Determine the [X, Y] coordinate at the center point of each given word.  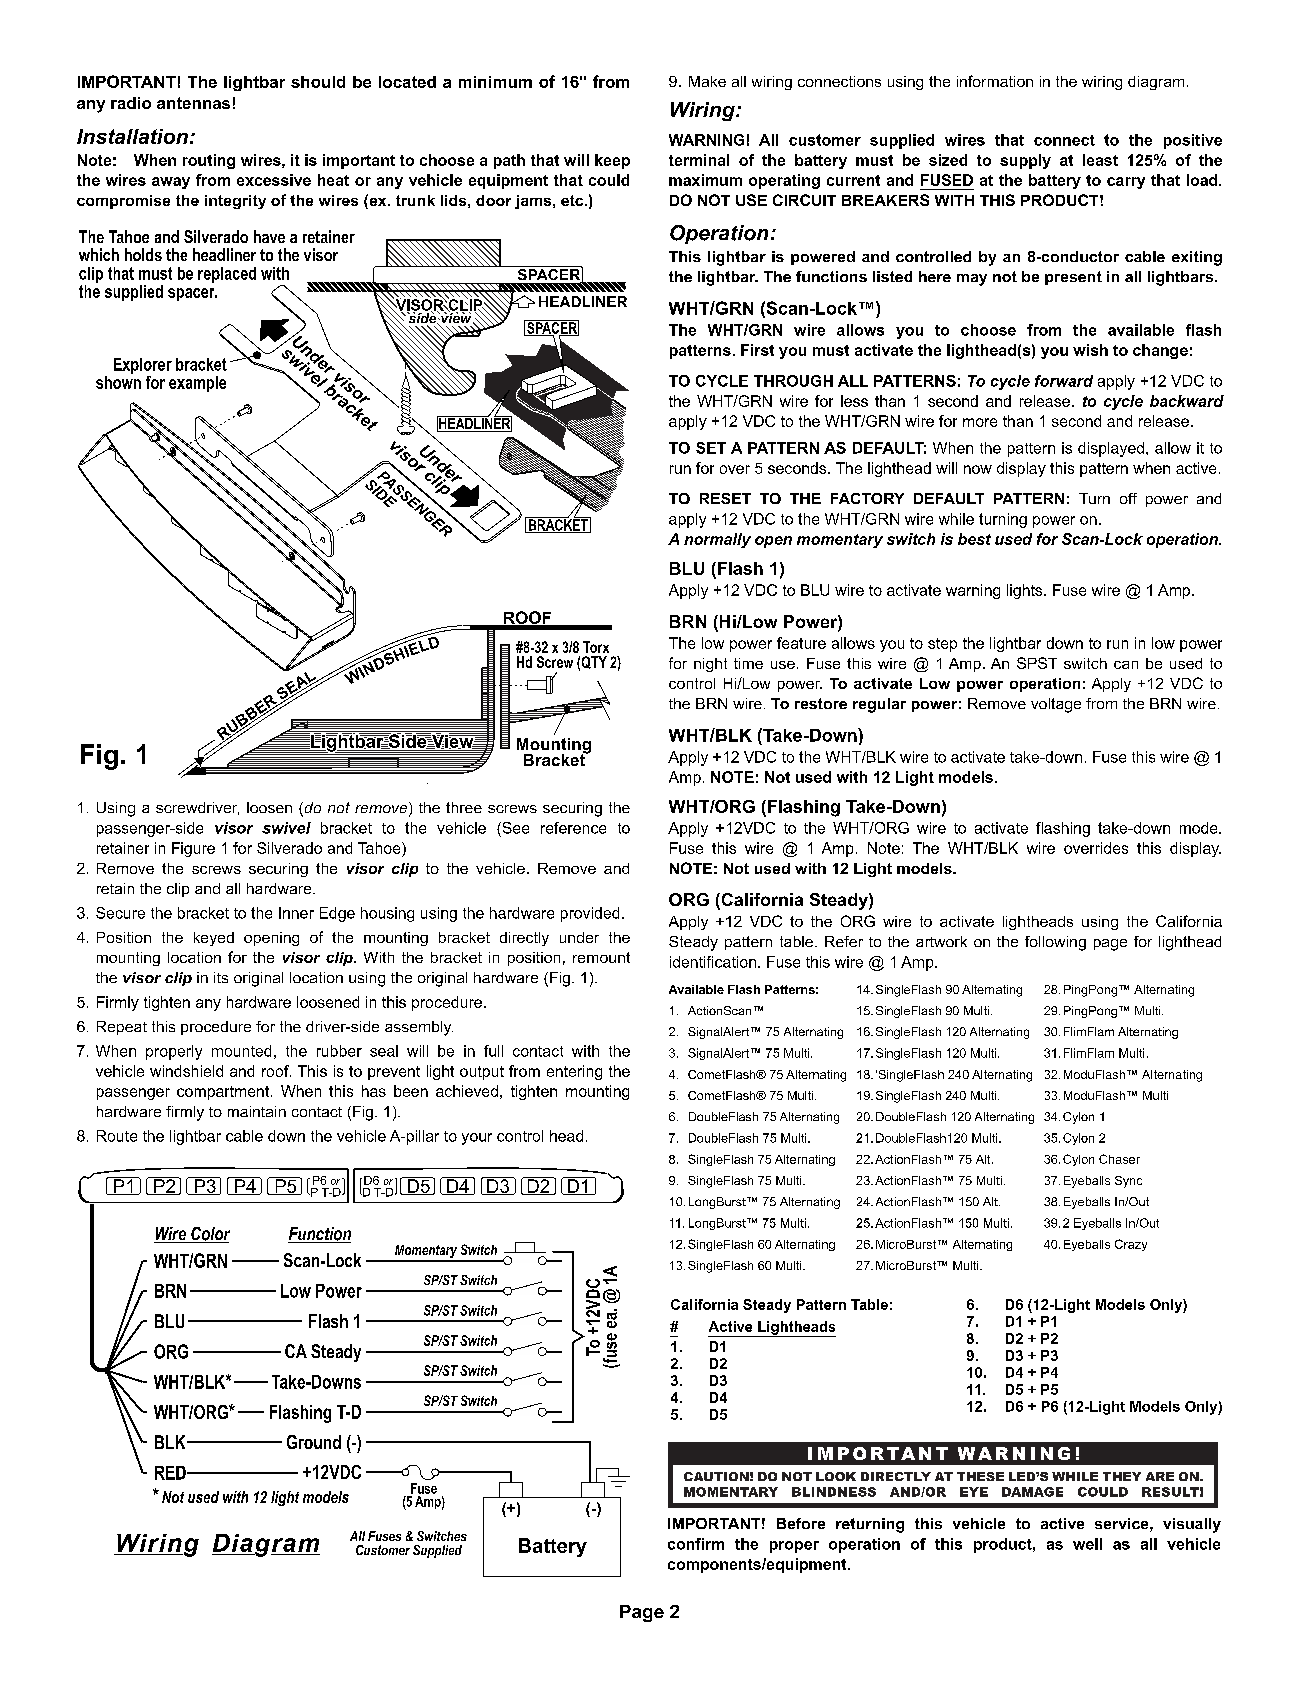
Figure [193, 849]
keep [612, 161]
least [1100, 160]
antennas [193, 103]
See [514, 828]
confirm [696, 1544]
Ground [314, 1442]
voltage [1056, 705]
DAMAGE [1032, 1492]
